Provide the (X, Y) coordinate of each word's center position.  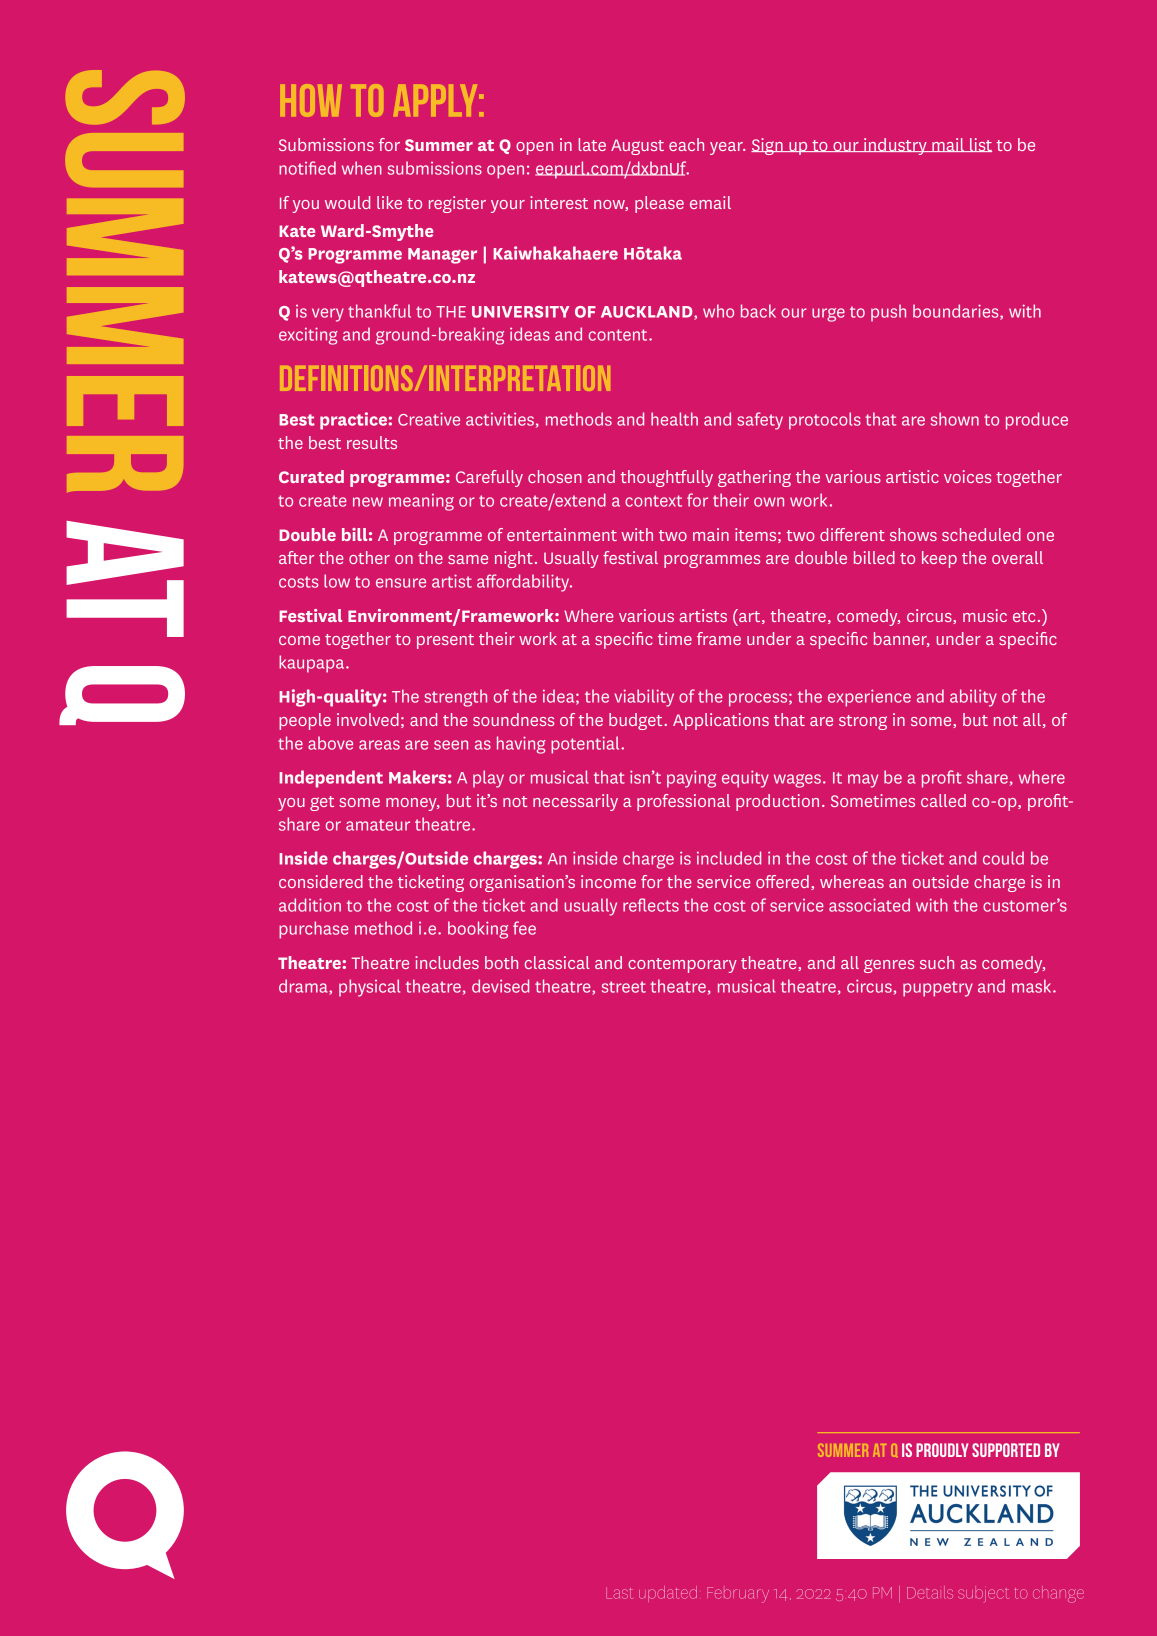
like (389, 202)
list (980, 145)
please (659, 204)
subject (983, 1595)
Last (619, 1593)
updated (668, 1594)
